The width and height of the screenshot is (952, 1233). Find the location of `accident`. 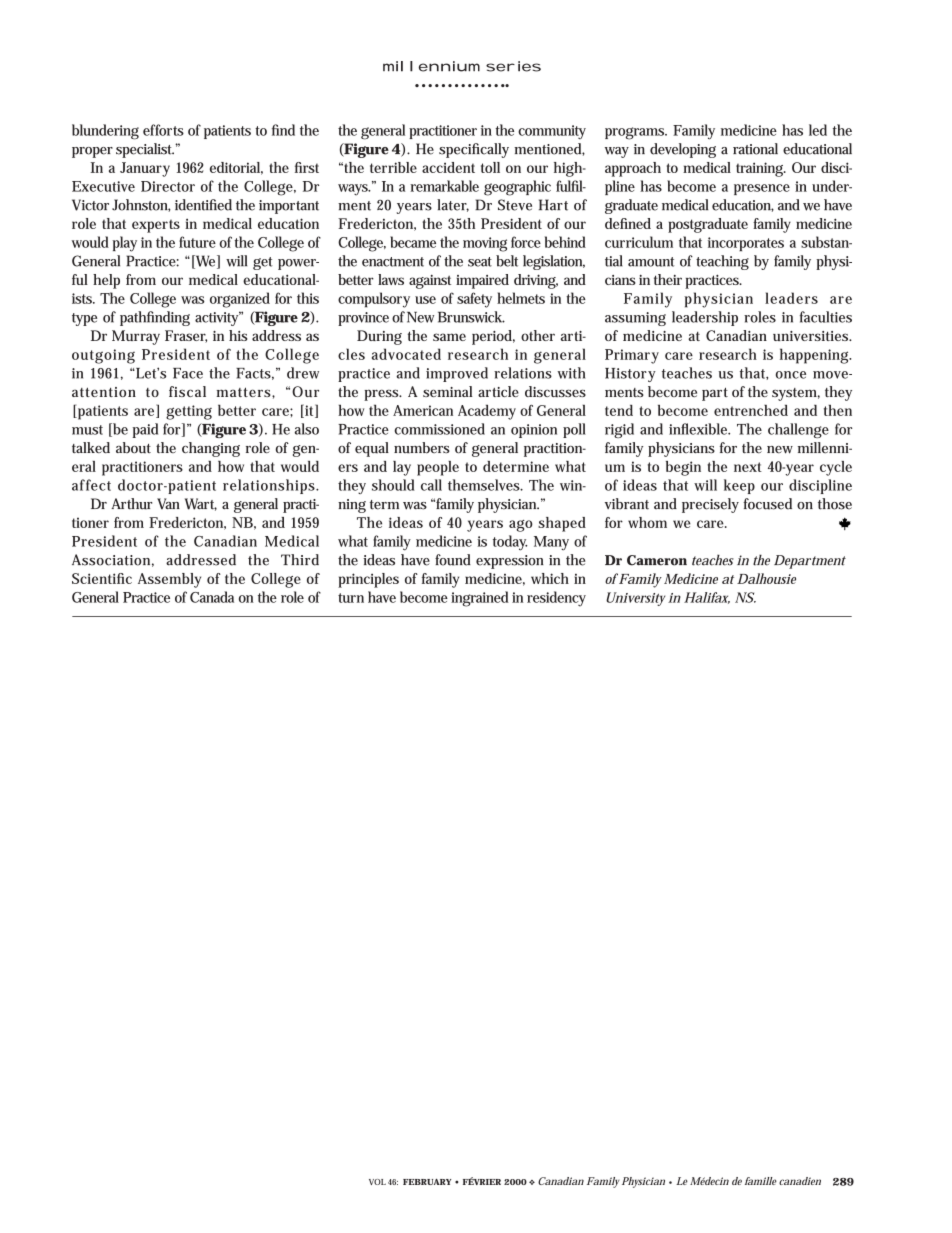

accident is located at coordinates (448, 167).
